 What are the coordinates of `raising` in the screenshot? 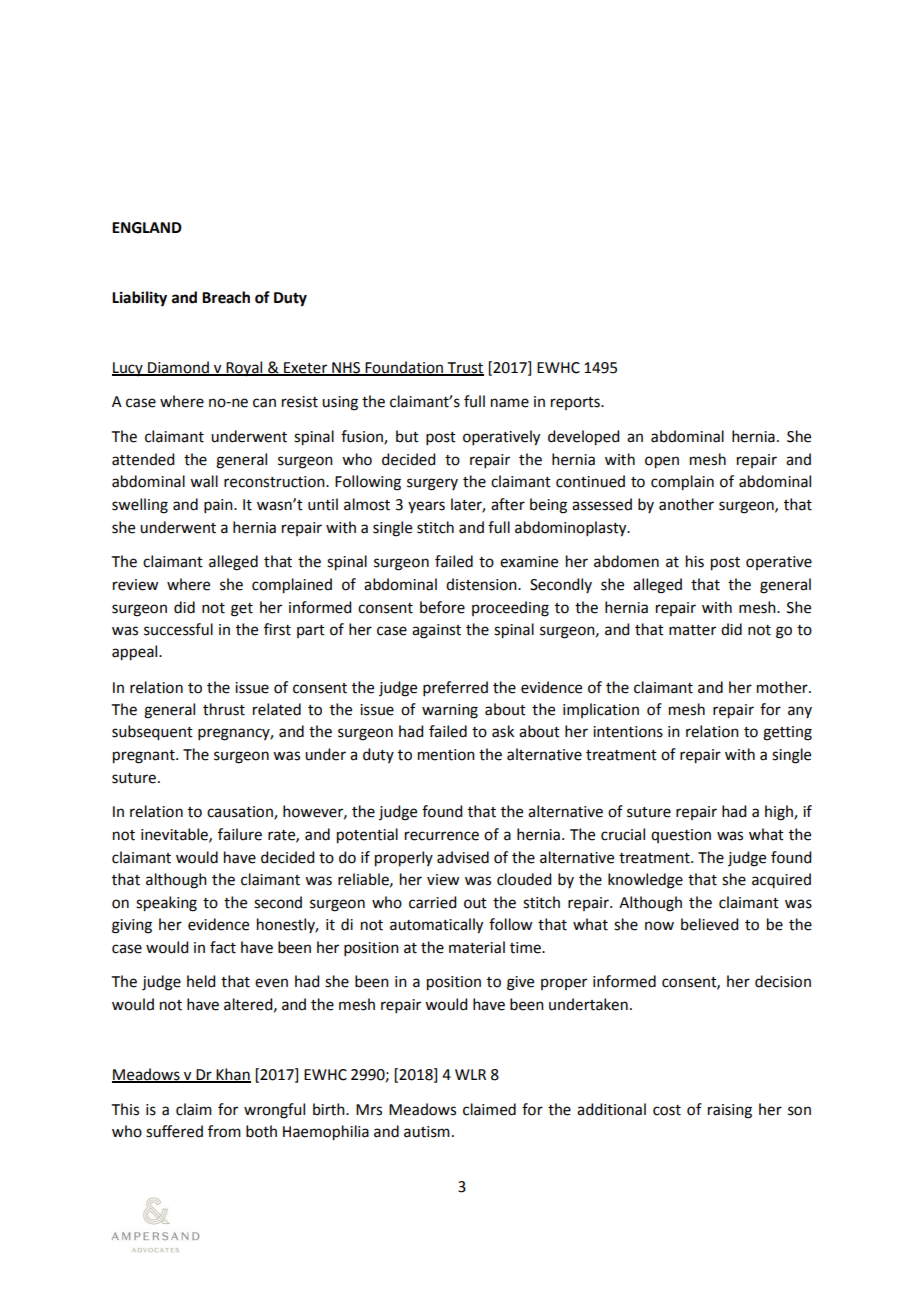 It's located at (730, 1111).
